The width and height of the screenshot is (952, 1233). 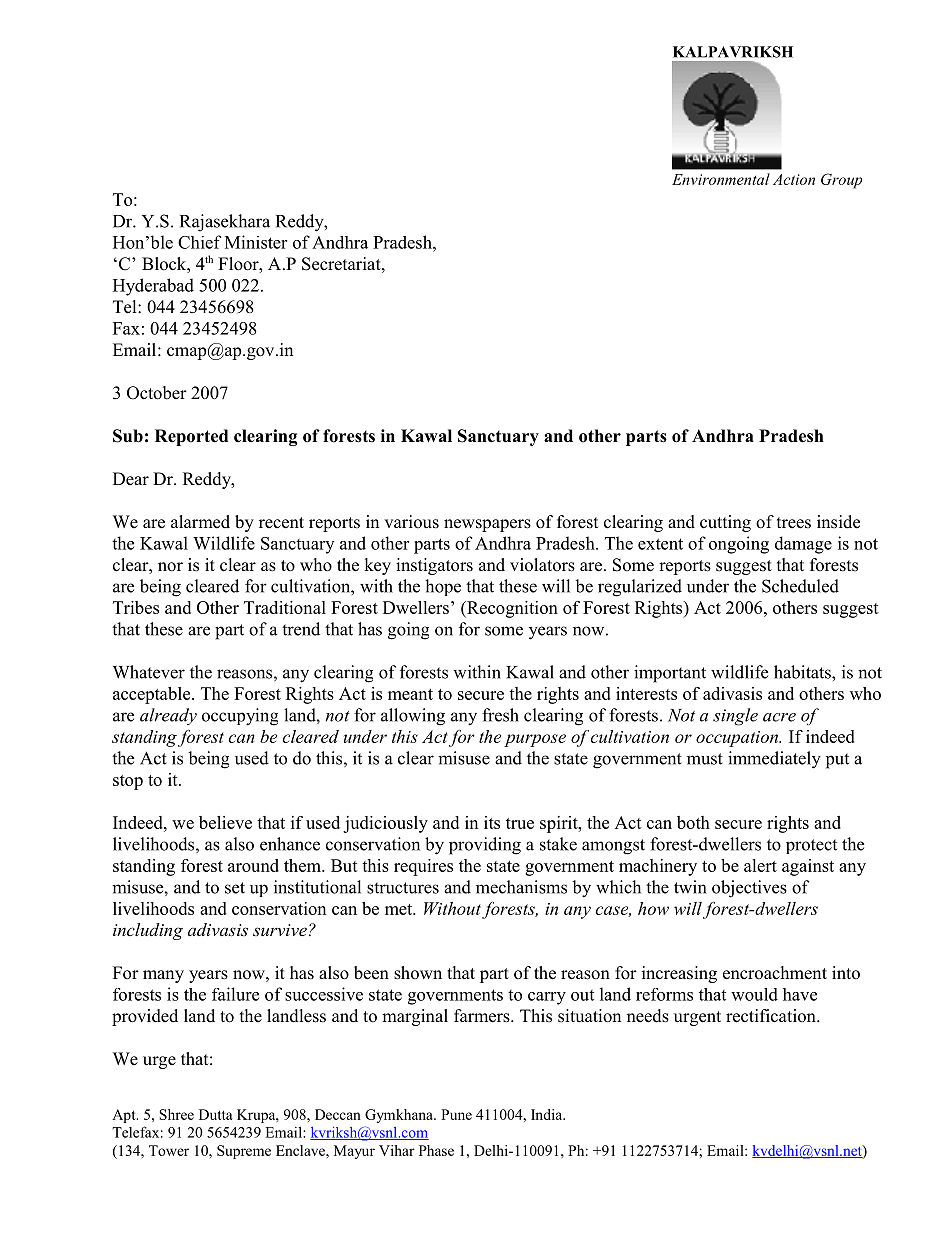 What do you see at coordinates (456, 1114) in the screenshot?
I see `Pune` at bounding box center [456, 1114].
